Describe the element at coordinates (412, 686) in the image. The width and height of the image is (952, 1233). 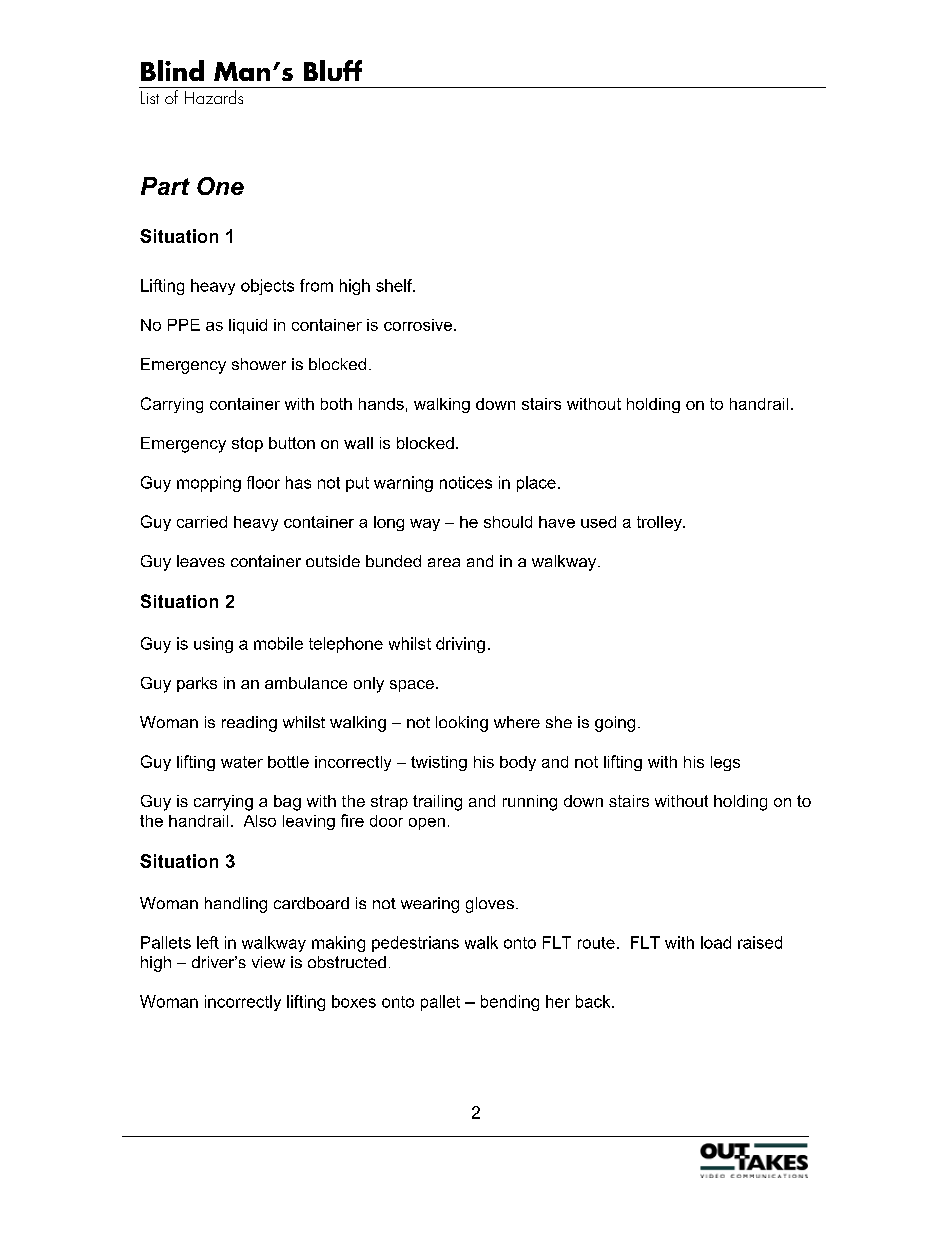
I see `space` at that location.
